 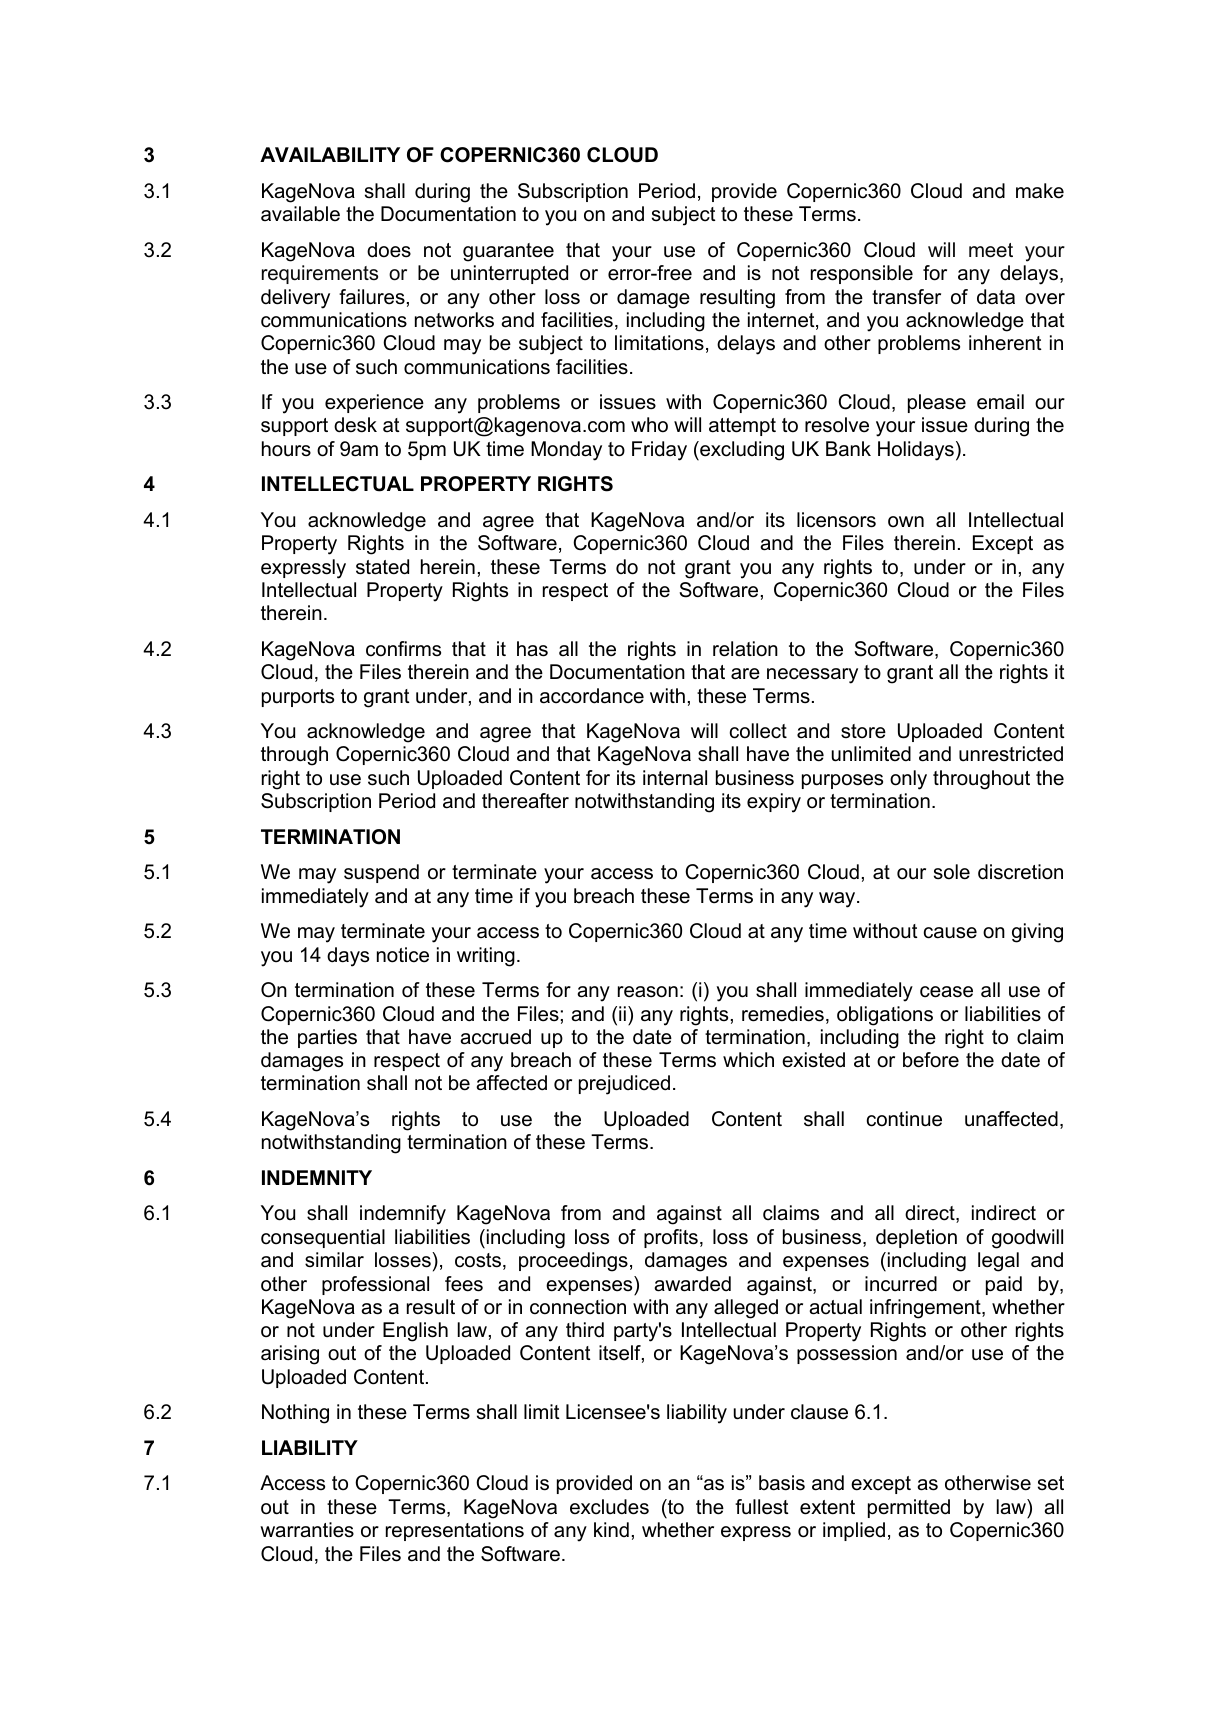 What do you see at coordinates (307, 1530) in the screenshot?
I see `warranties` at bounding box center [307, 1530].
